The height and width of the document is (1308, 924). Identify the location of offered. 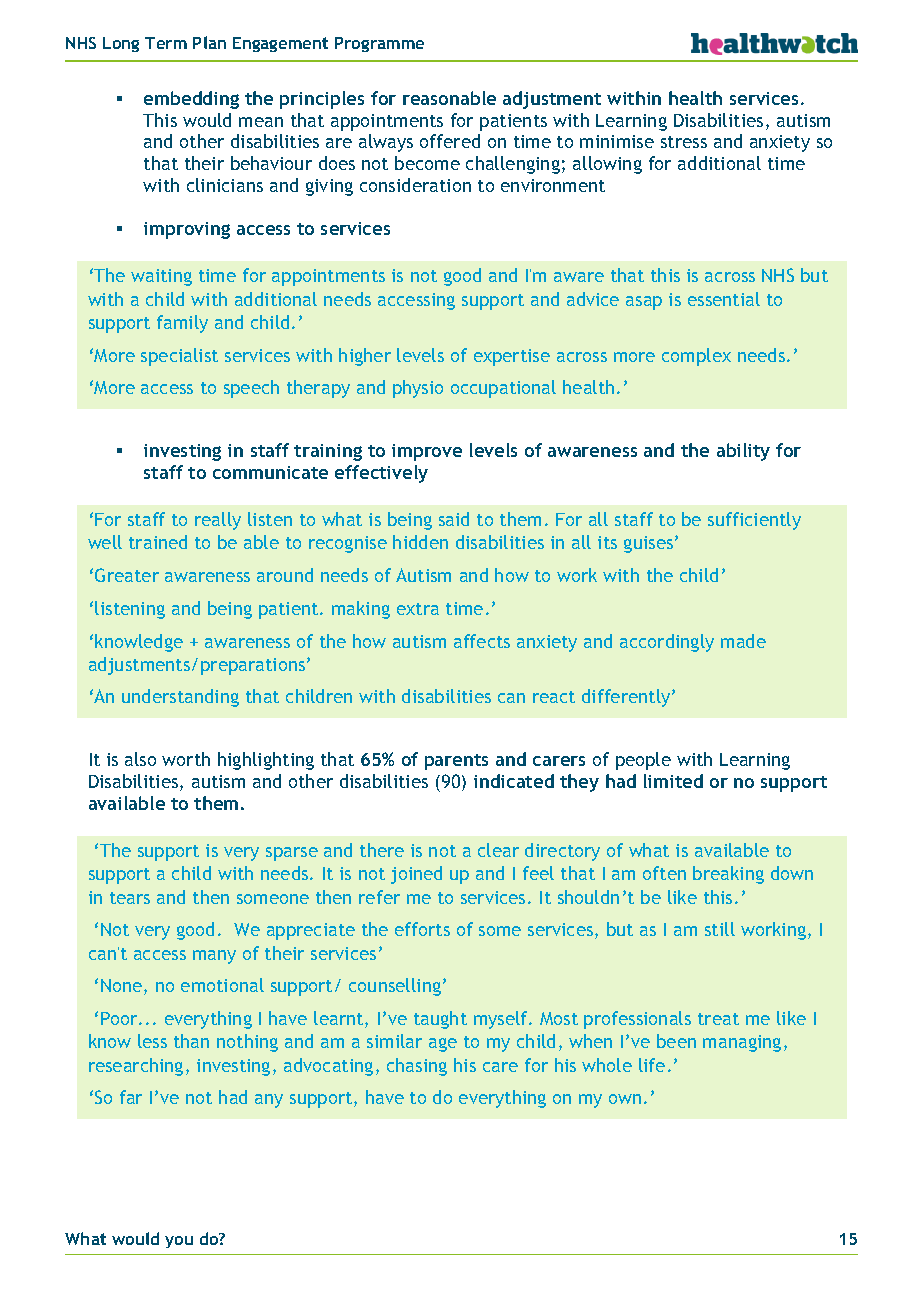
(450, 141).
